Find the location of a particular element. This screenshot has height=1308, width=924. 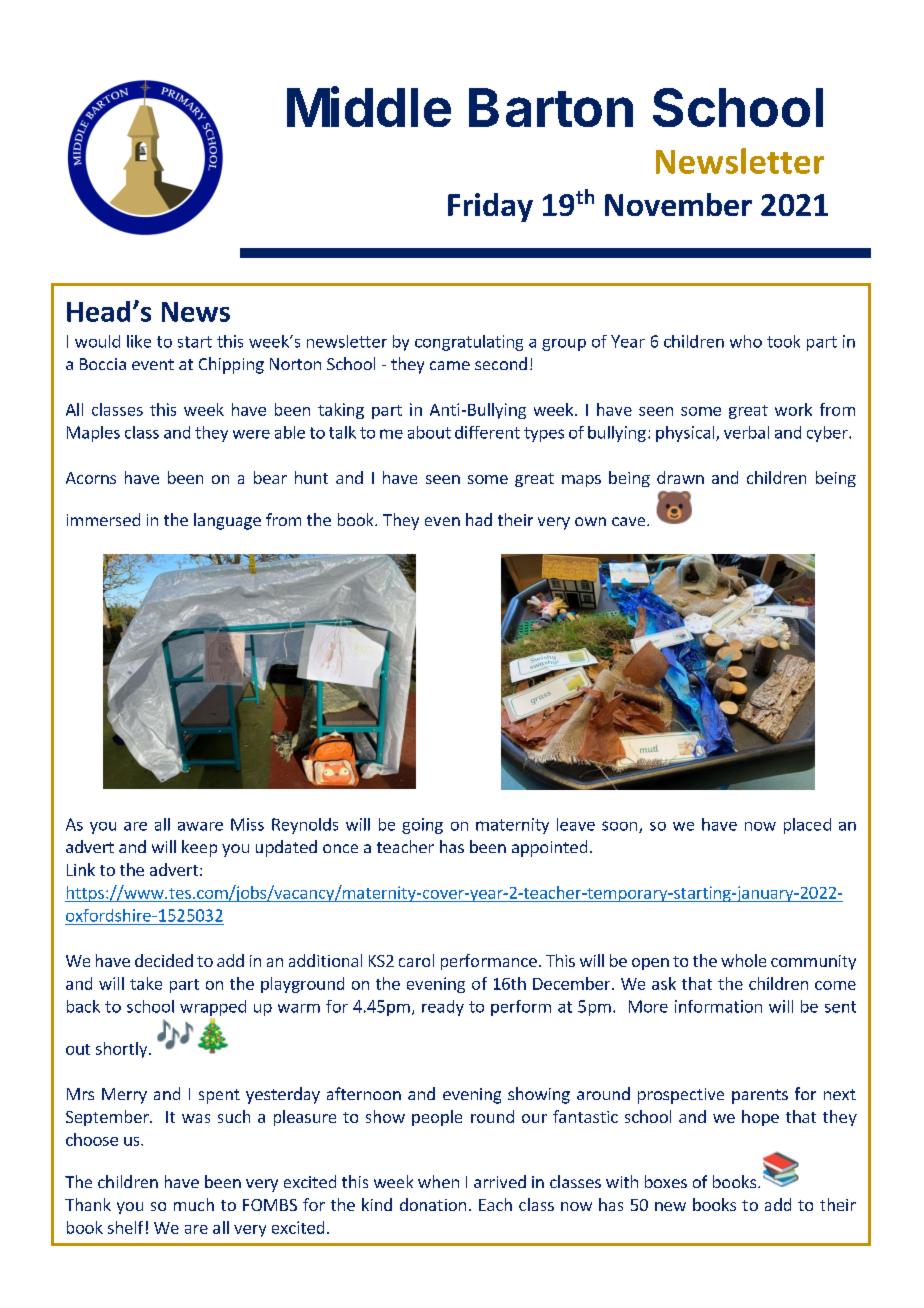

Friday is located at coordinates (490, 207).
